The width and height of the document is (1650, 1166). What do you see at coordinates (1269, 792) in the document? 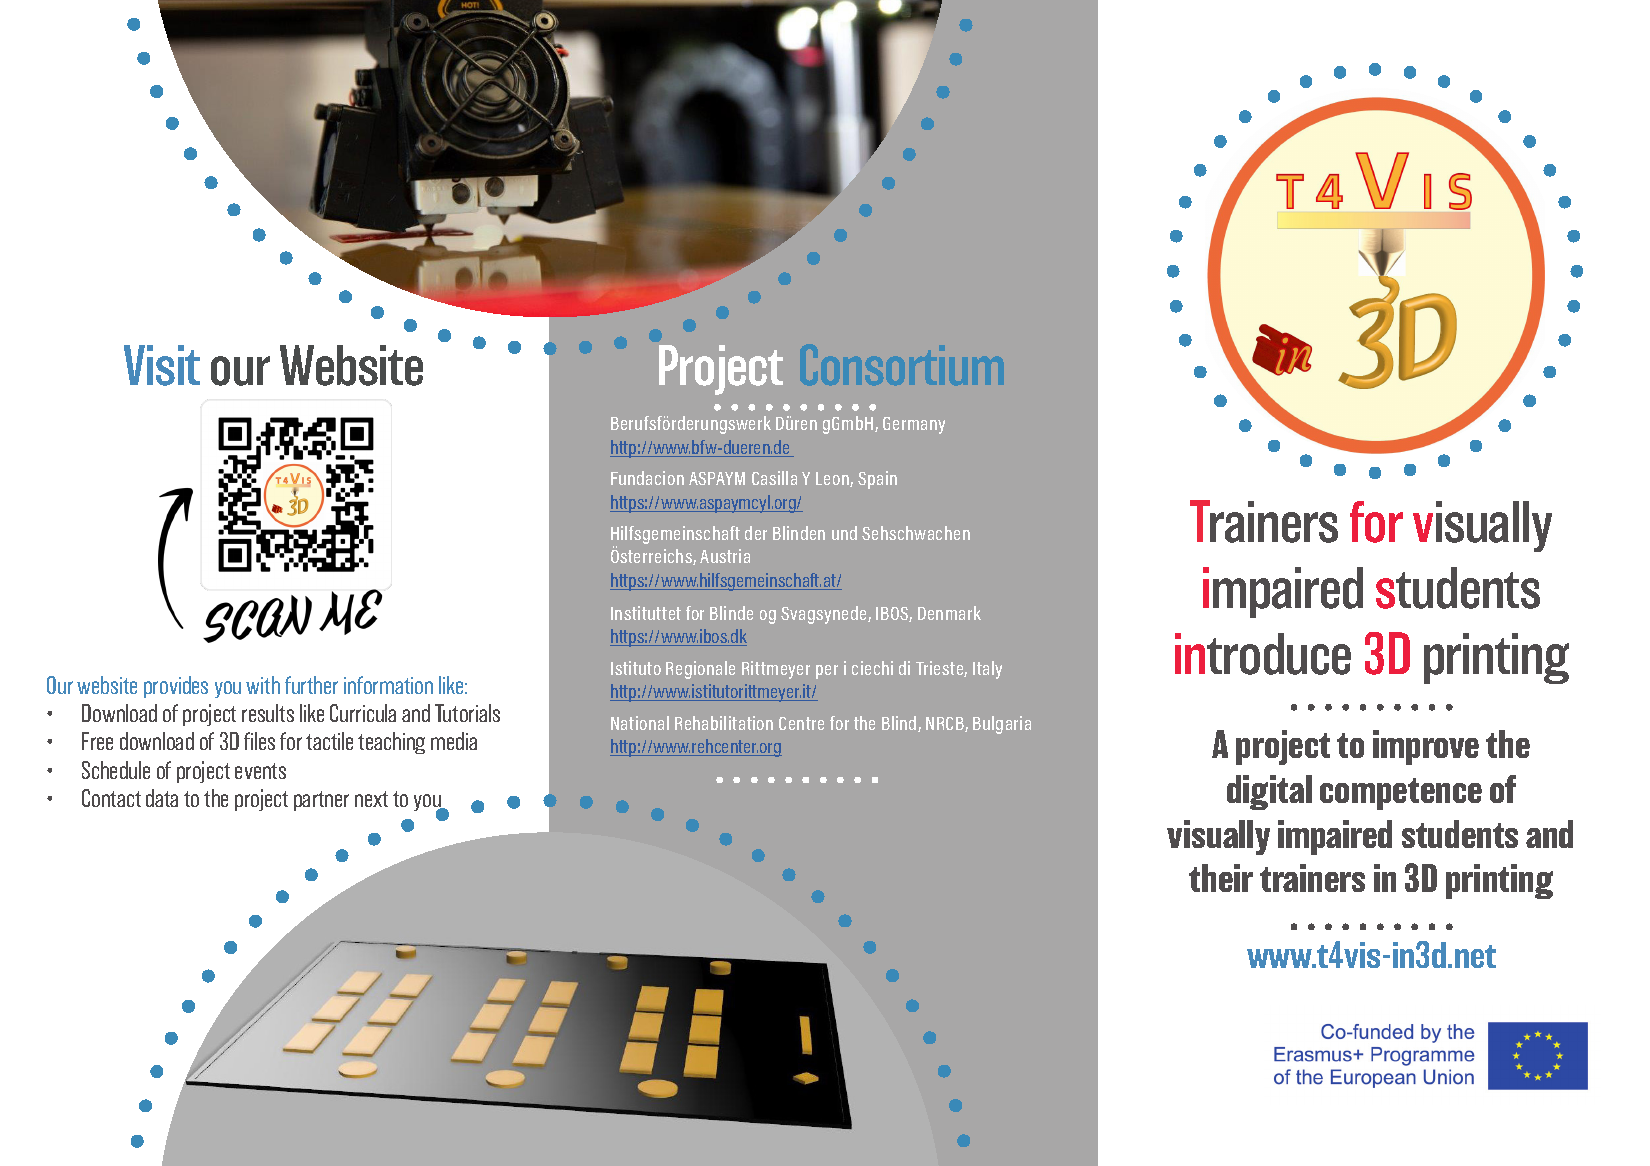
I see `digital` at bounding box center [1269, 792].
